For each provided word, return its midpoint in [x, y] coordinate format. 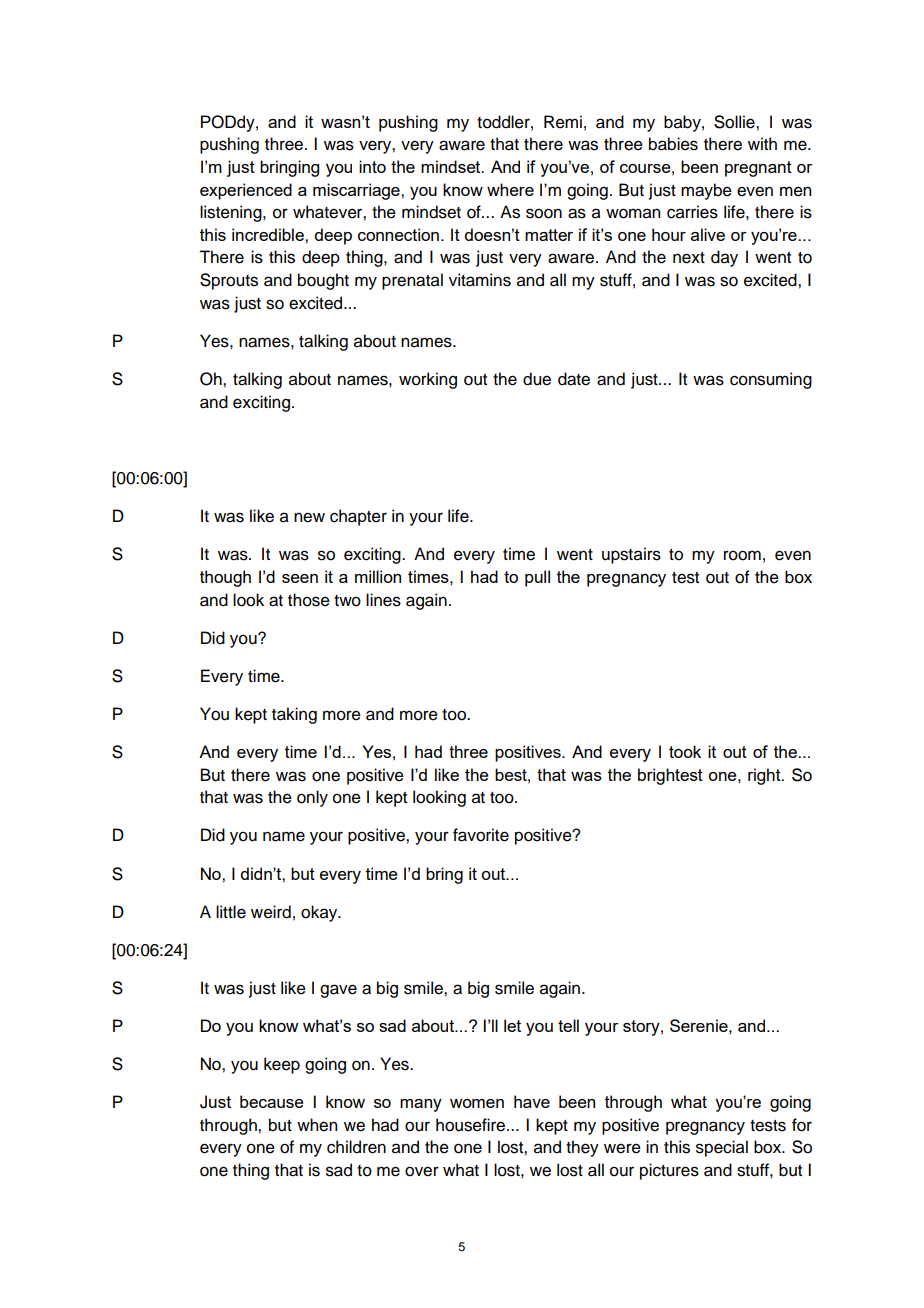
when [317, 1125]
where [510, 189]
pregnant [758, 169]
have [532, 1101]
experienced [246, 191]
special [722, 1148]
